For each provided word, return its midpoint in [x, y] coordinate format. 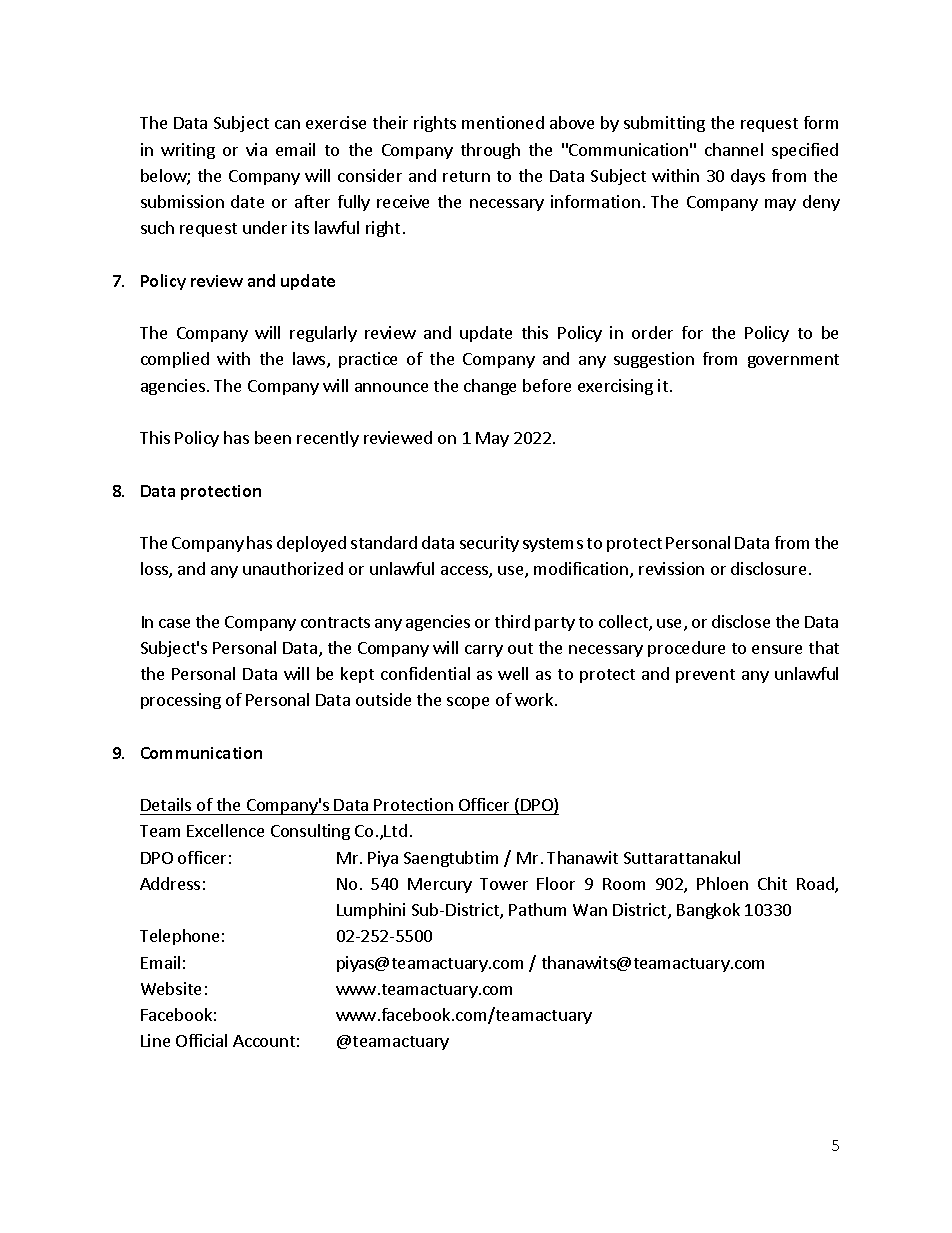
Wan [590, 910]
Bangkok [708, 911]
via [256, 149]
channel [734, 149]
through [490, 151]
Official [201, 1040]
